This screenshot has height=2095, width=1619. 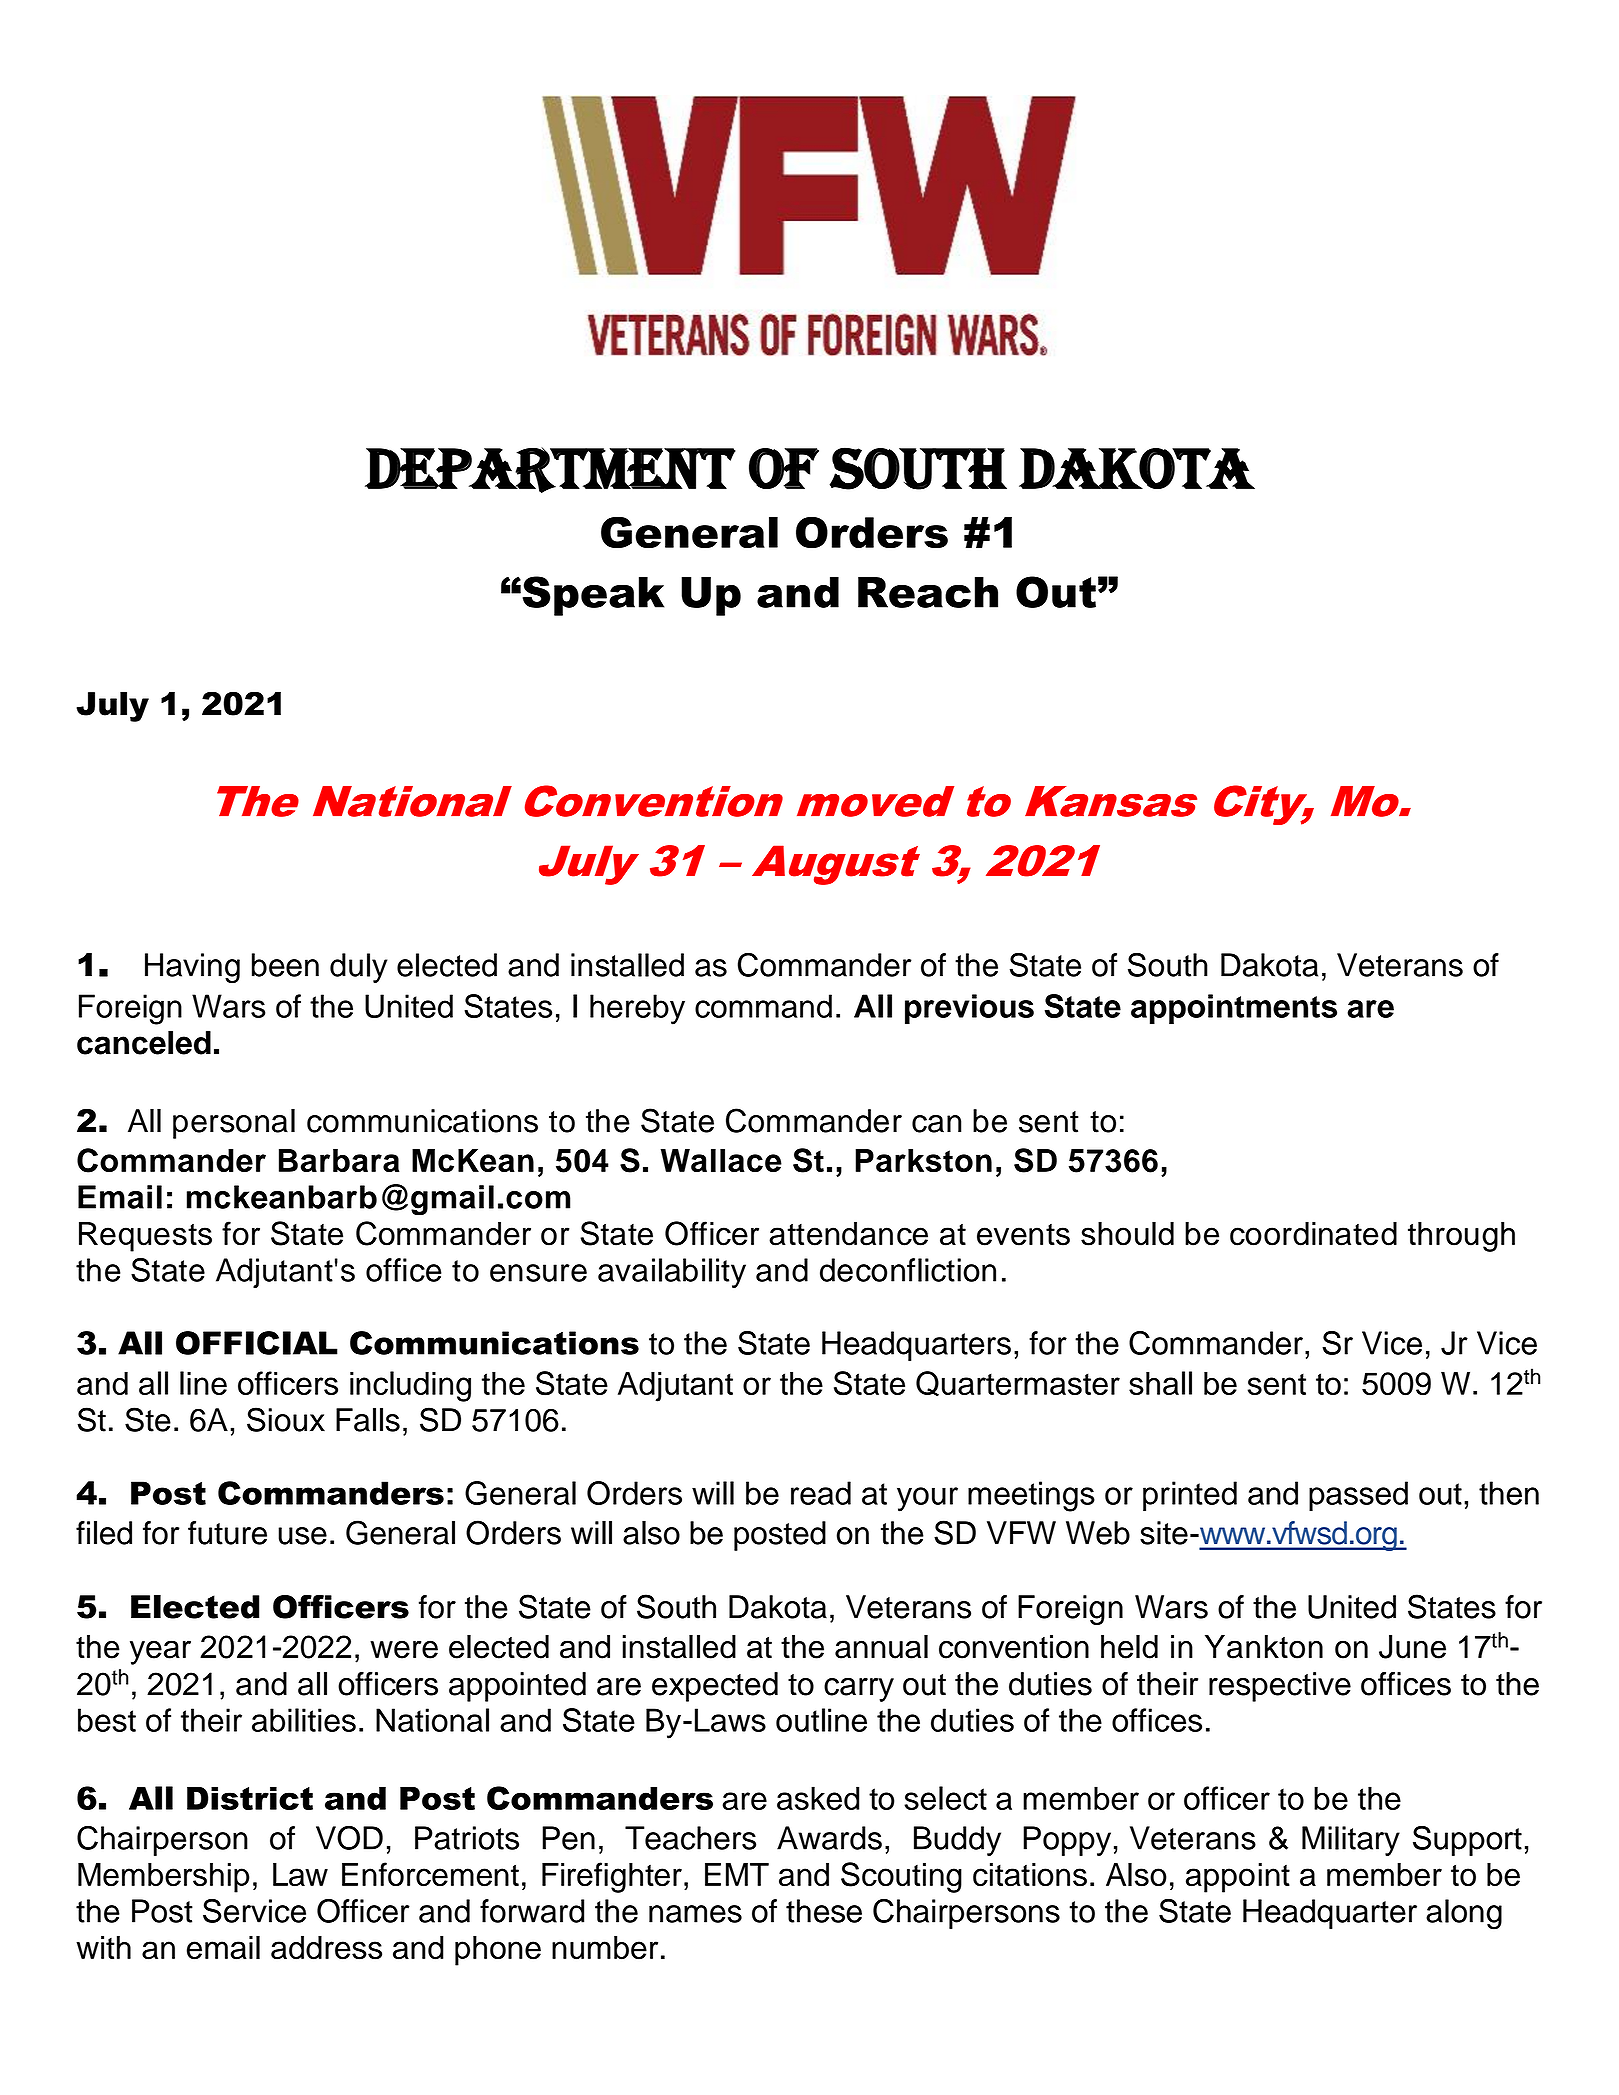 What do you see at coordinates (1313, 1234) in the screenshot?
I see `coordinated` at bounding box center [1313, 1234].
